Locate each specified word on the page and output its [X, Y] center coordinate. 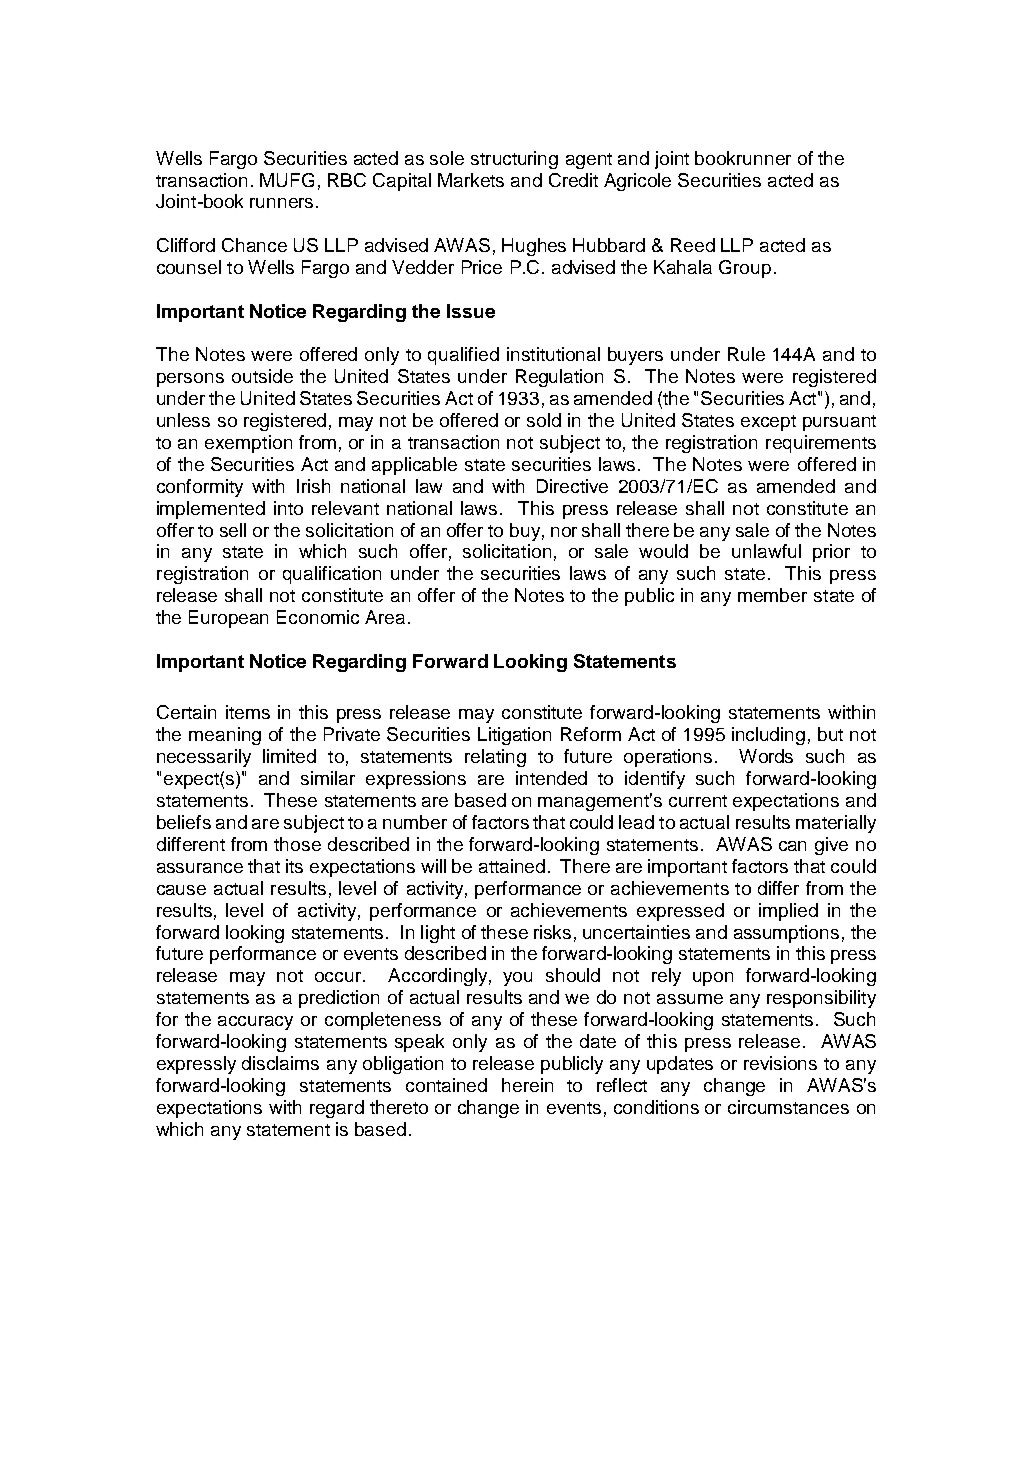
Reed [693, 245]
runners [281, 203]
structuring [514, 160]
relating [495, 758]
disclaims [280, 1063]
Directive [572, 486]
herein [527, 1085]
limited [289, 756]
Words [766, 756]
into [288, 508]
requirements [821, 444]
